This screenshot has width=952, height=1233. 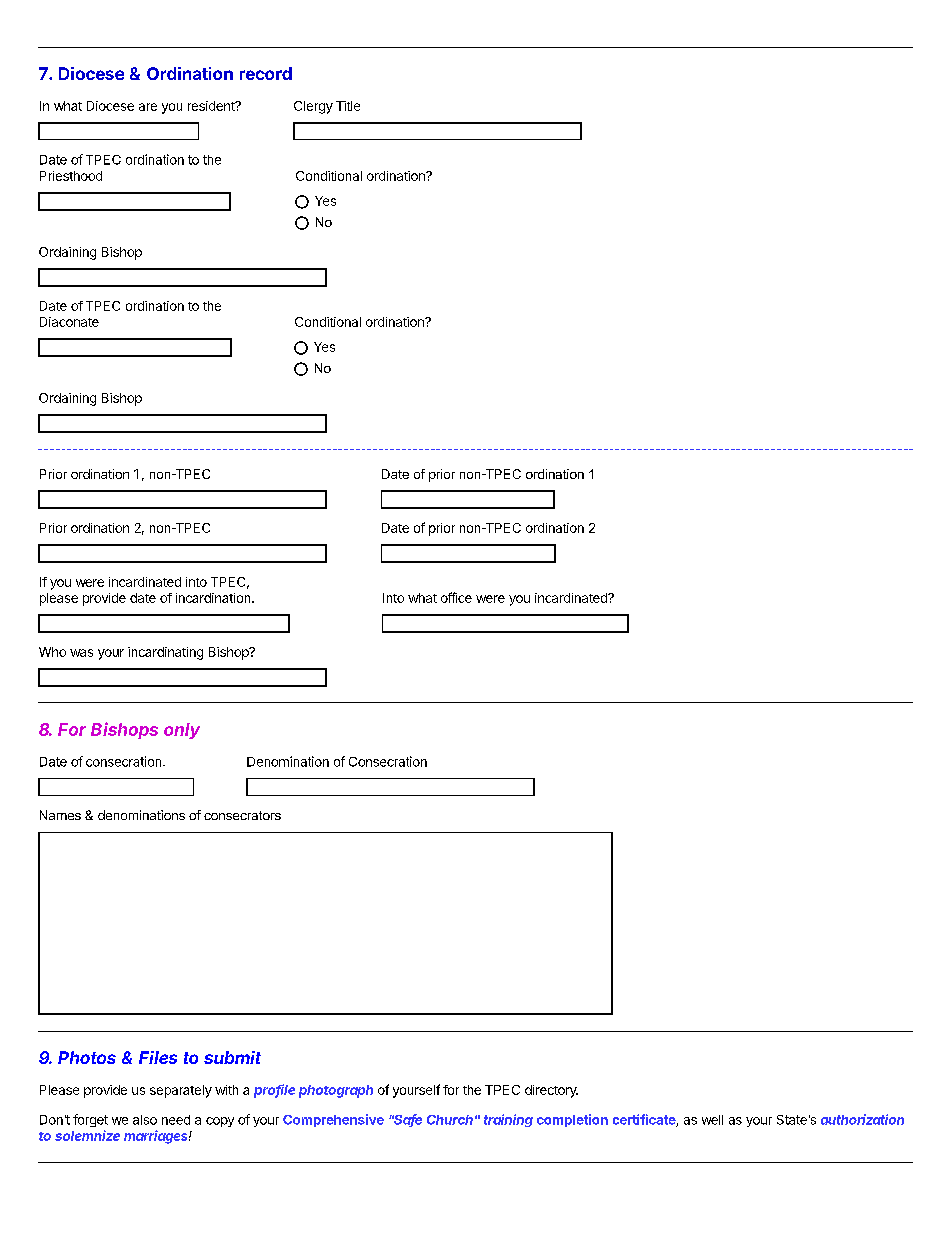 I want to click on well, so click(x=712, y=1120).
